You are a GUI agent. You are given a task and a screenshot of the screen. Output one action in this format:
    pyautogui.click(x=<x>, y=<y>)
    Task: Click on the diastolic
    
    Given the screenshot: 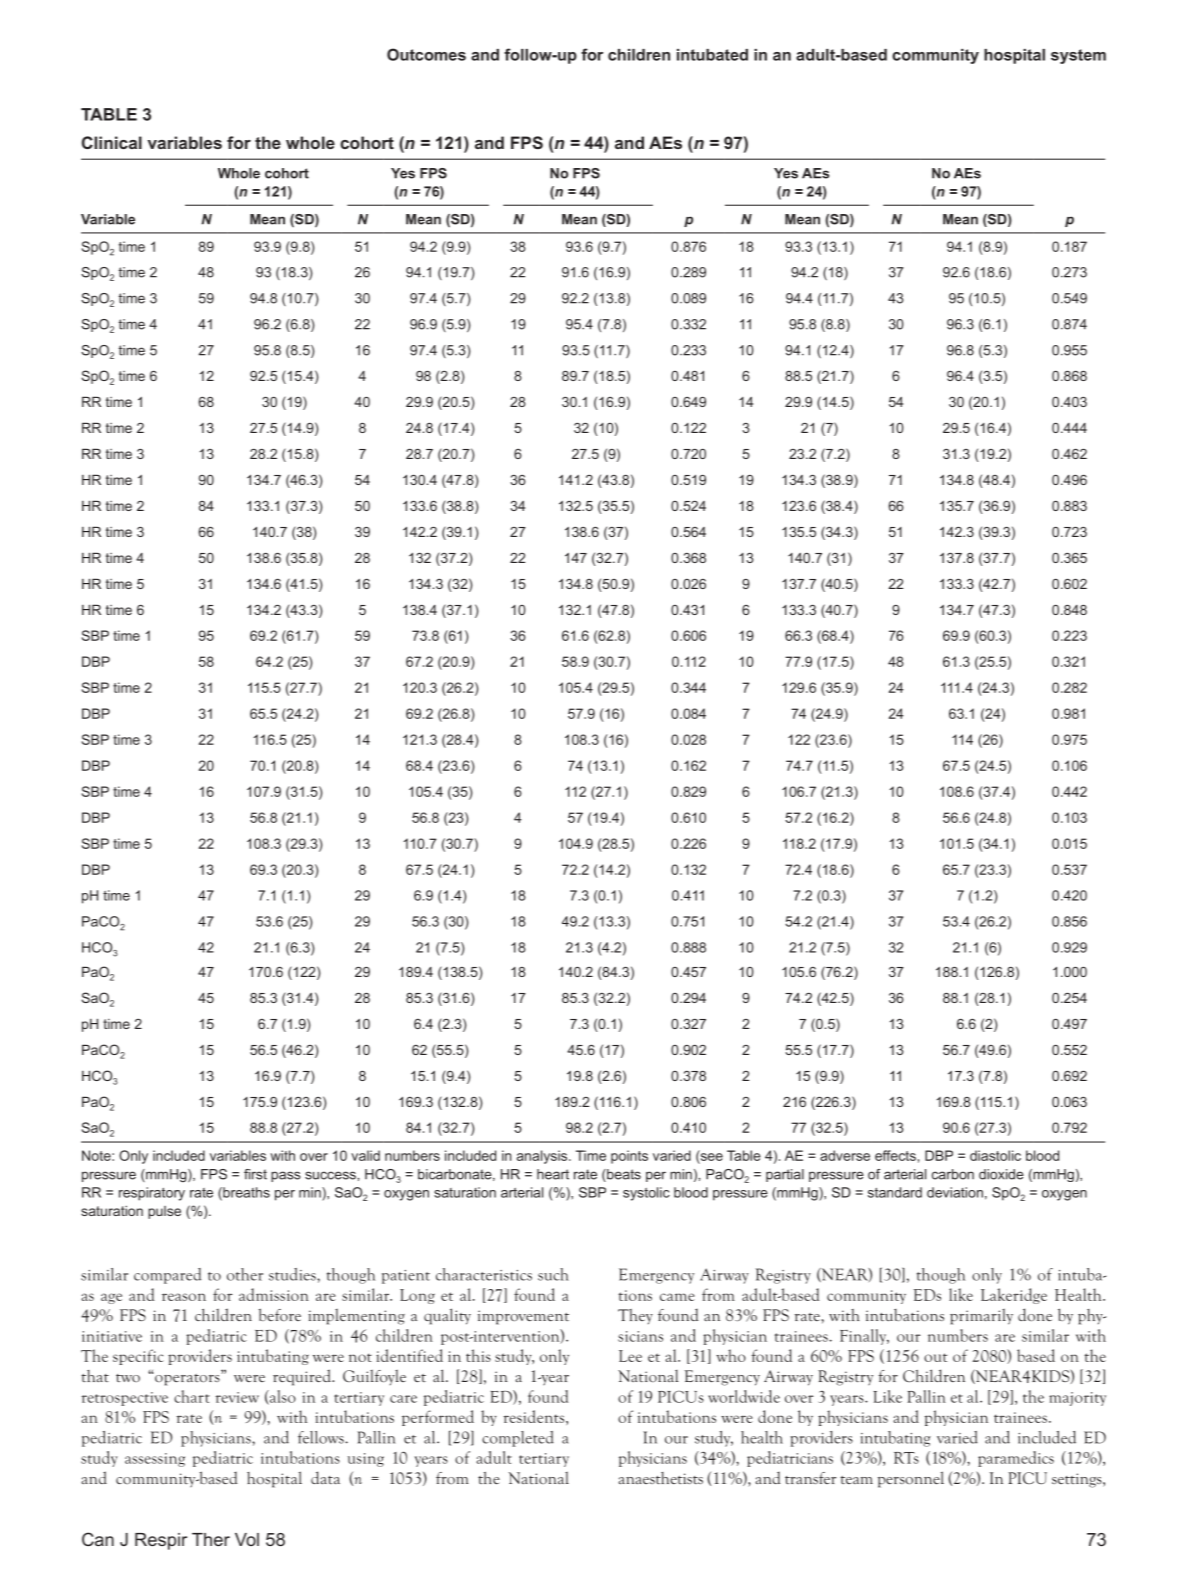 What is the action you would take?
    pyautogui.click(x=995, y=1155)
